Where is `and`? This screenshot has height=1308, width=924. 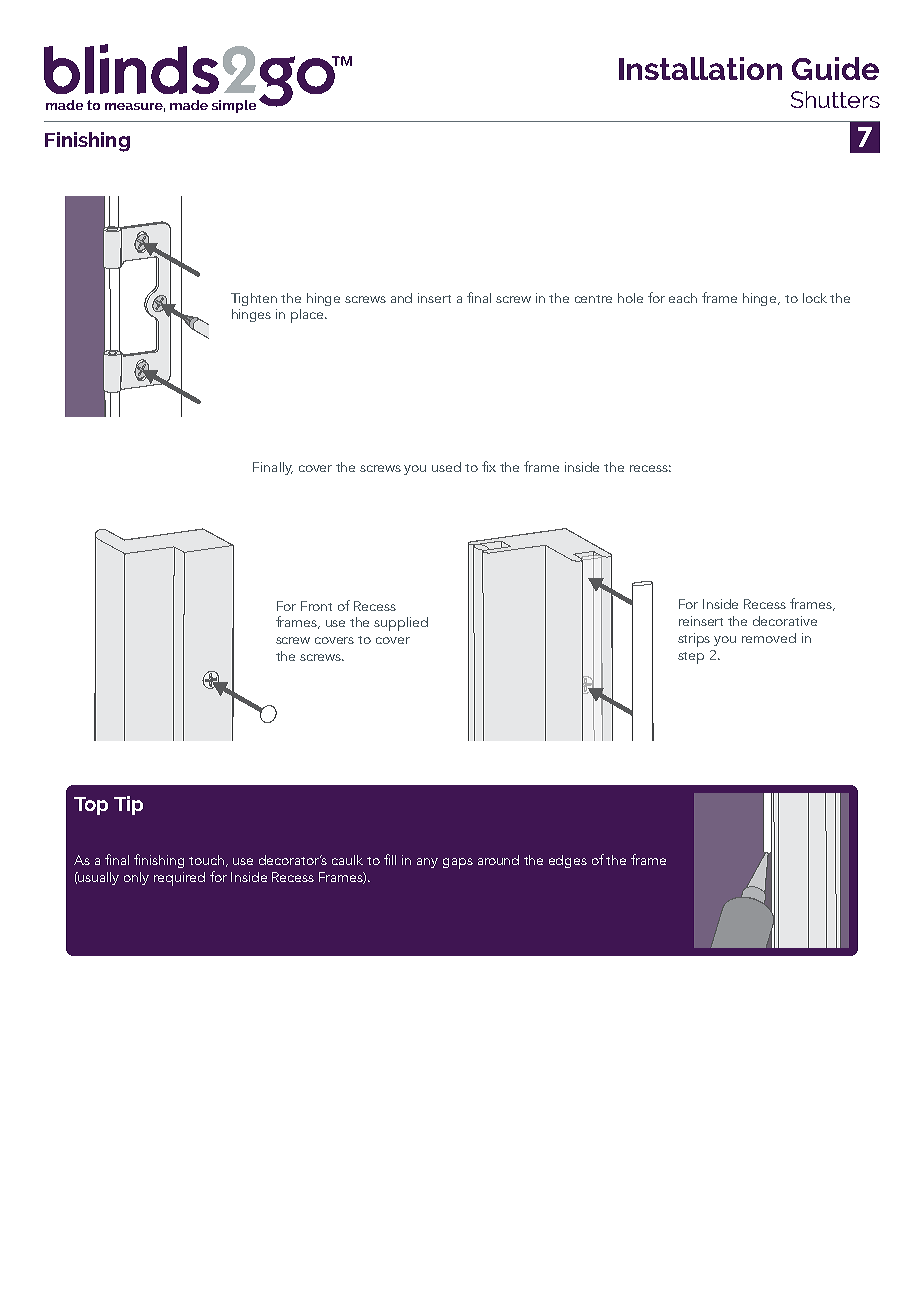 and is located at coordinates (401, 298).
